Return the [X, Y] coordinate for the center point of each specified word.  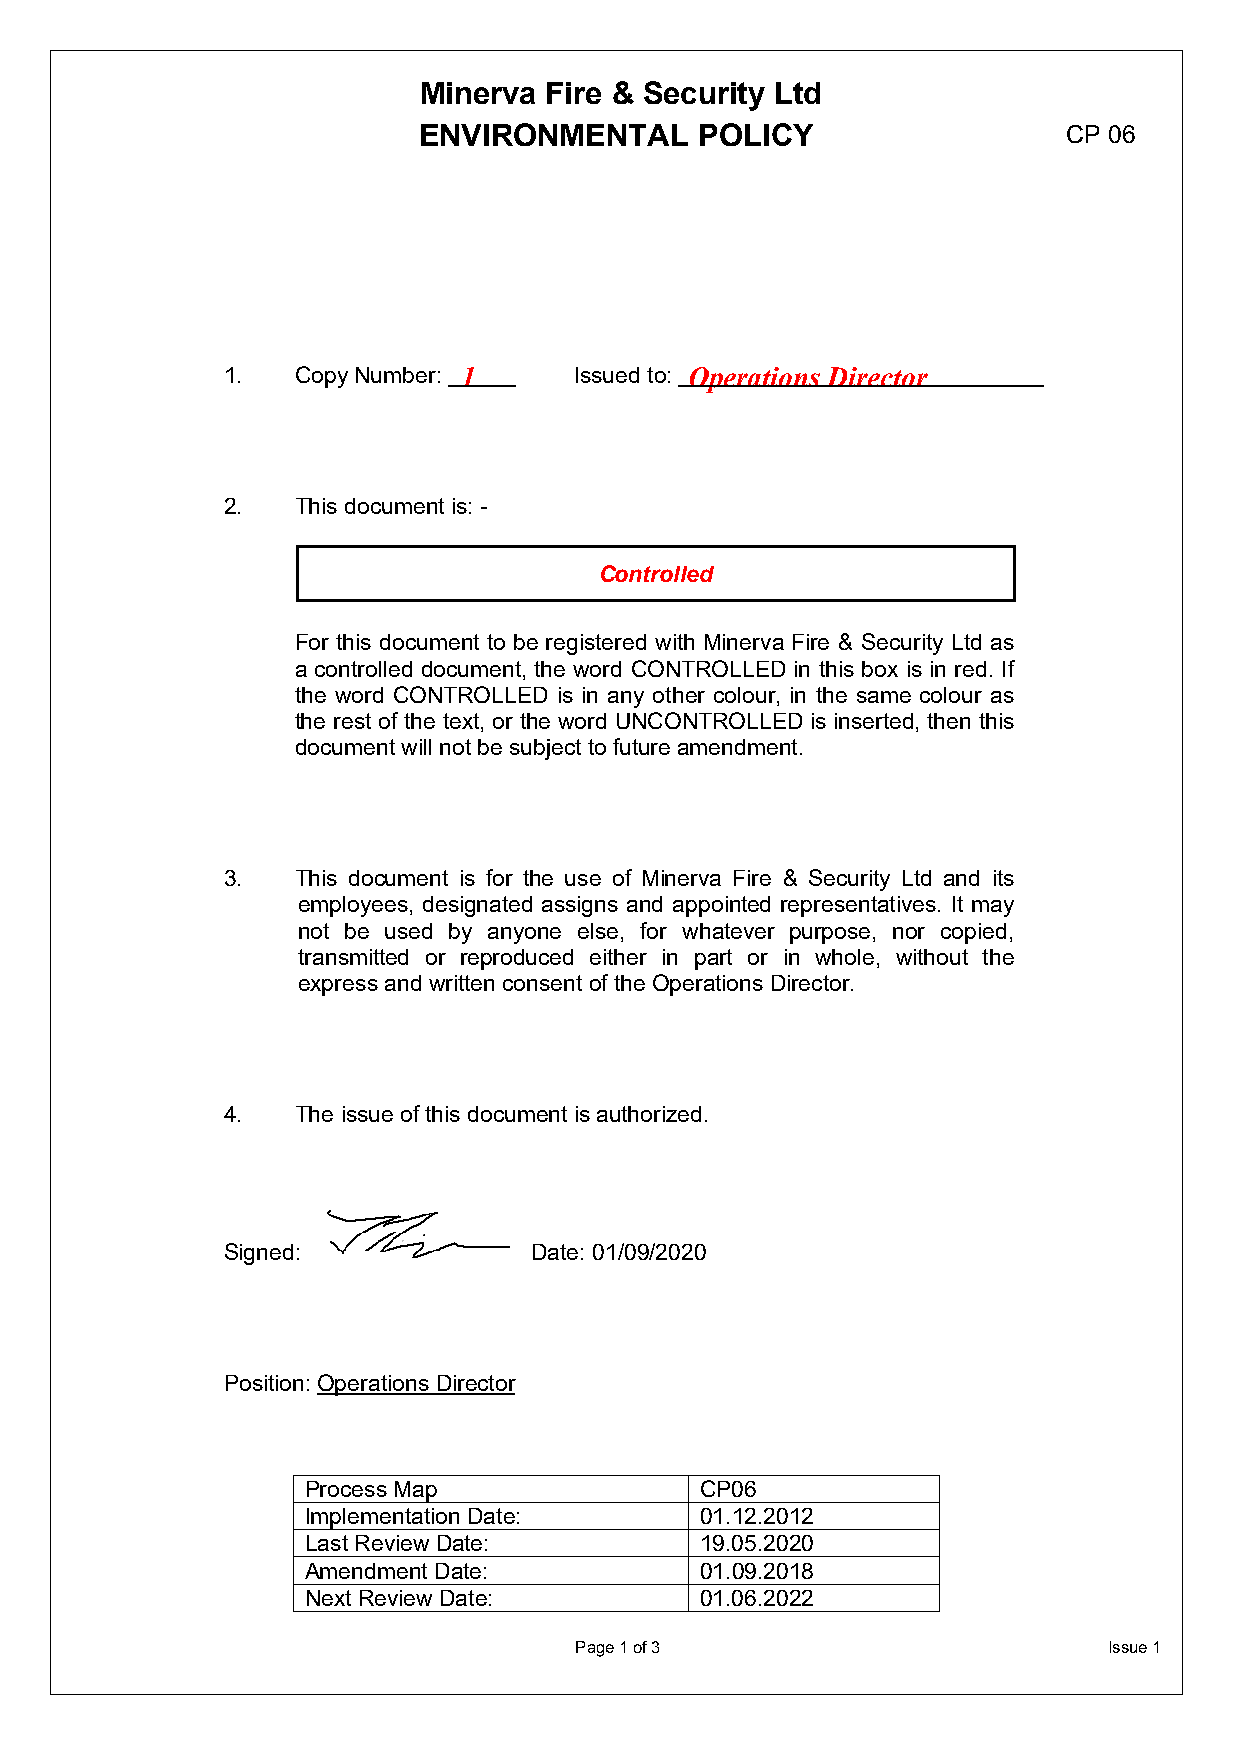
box [880, 669]
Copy [322, 377]
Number [396, 375]
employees [353, 906]
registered [596, 644]
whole [844, 957]
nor [909, 933]
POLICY [756, 134]
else [598, 931]
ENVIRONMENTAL [554, 134]
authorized [649, 1114]
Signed [259, 1254]
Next [329, 1598]
